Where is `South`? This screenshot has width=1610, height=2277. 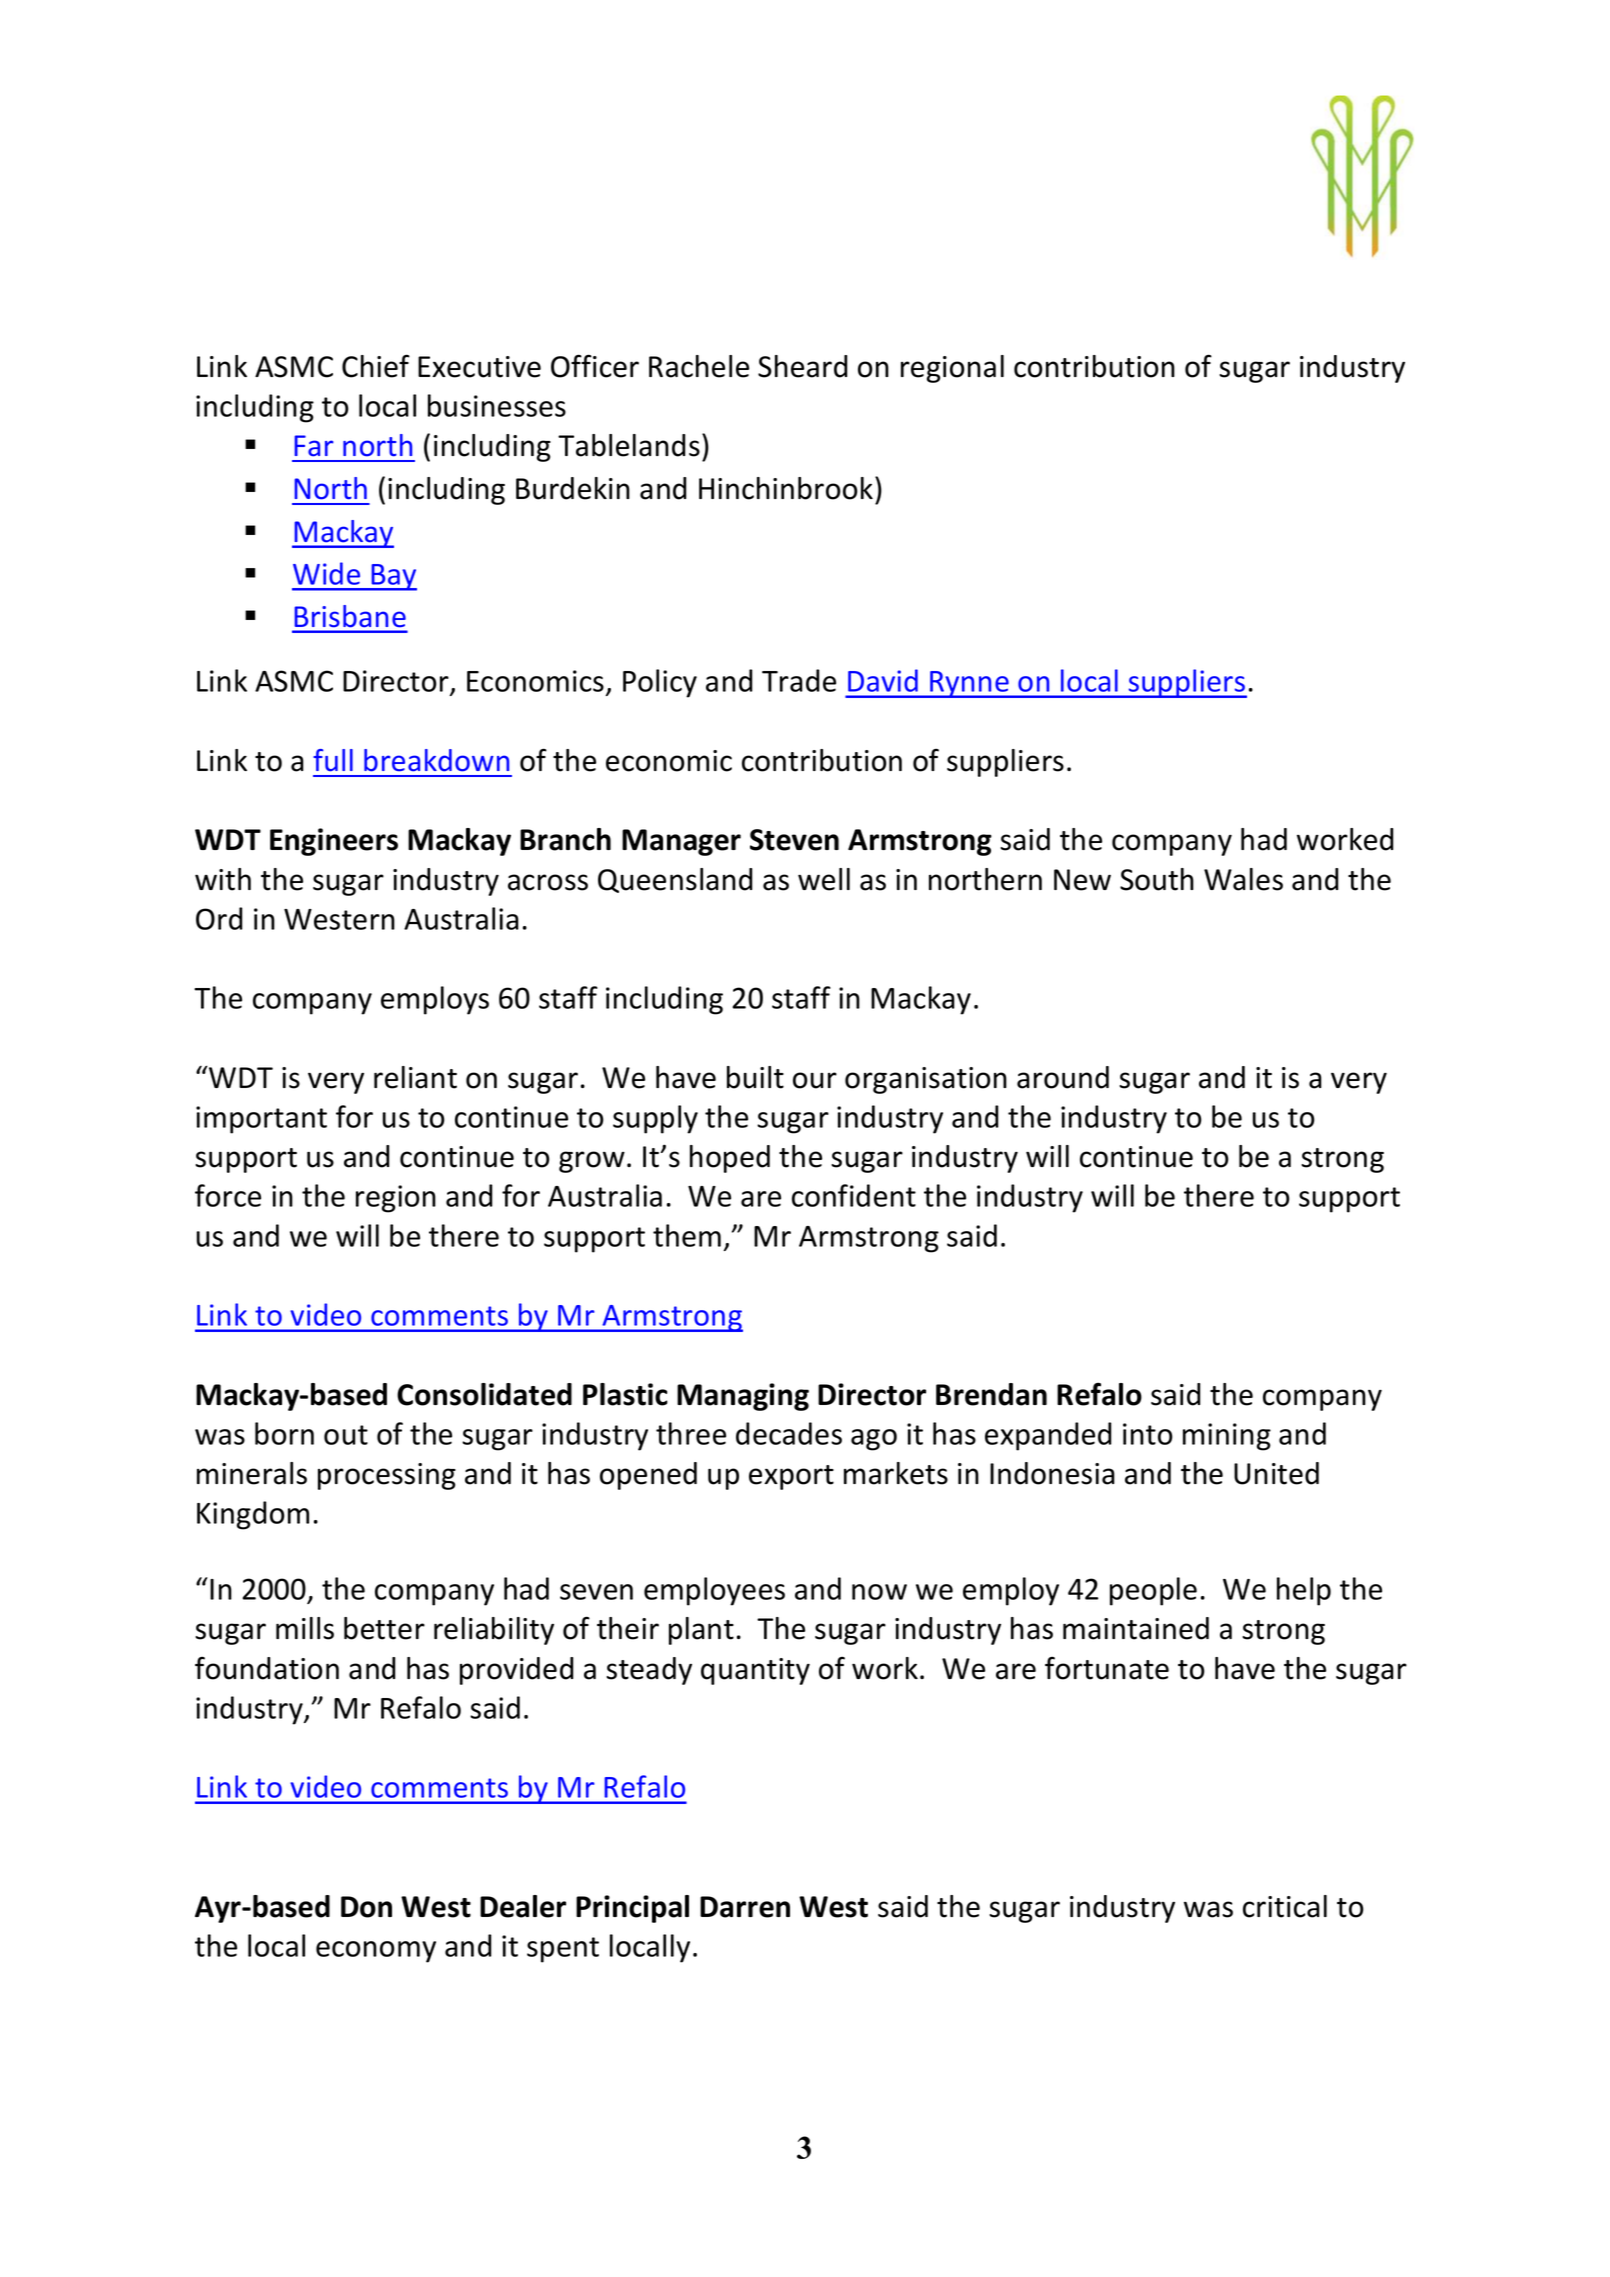 South is located at coordinates (1157, 879).
